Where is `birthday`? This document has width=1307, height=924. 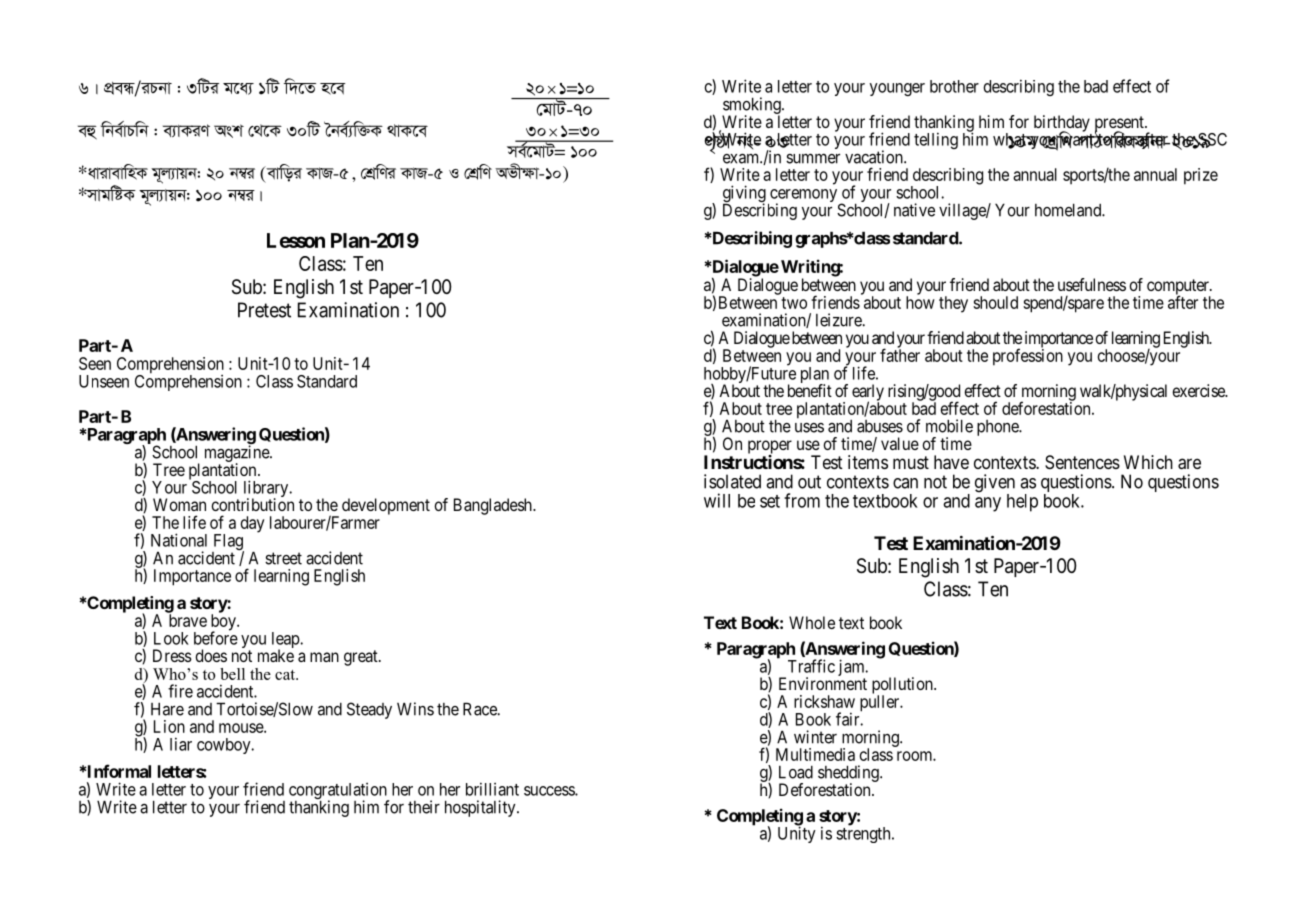
birthday is located at coordinates (1062, 124).
